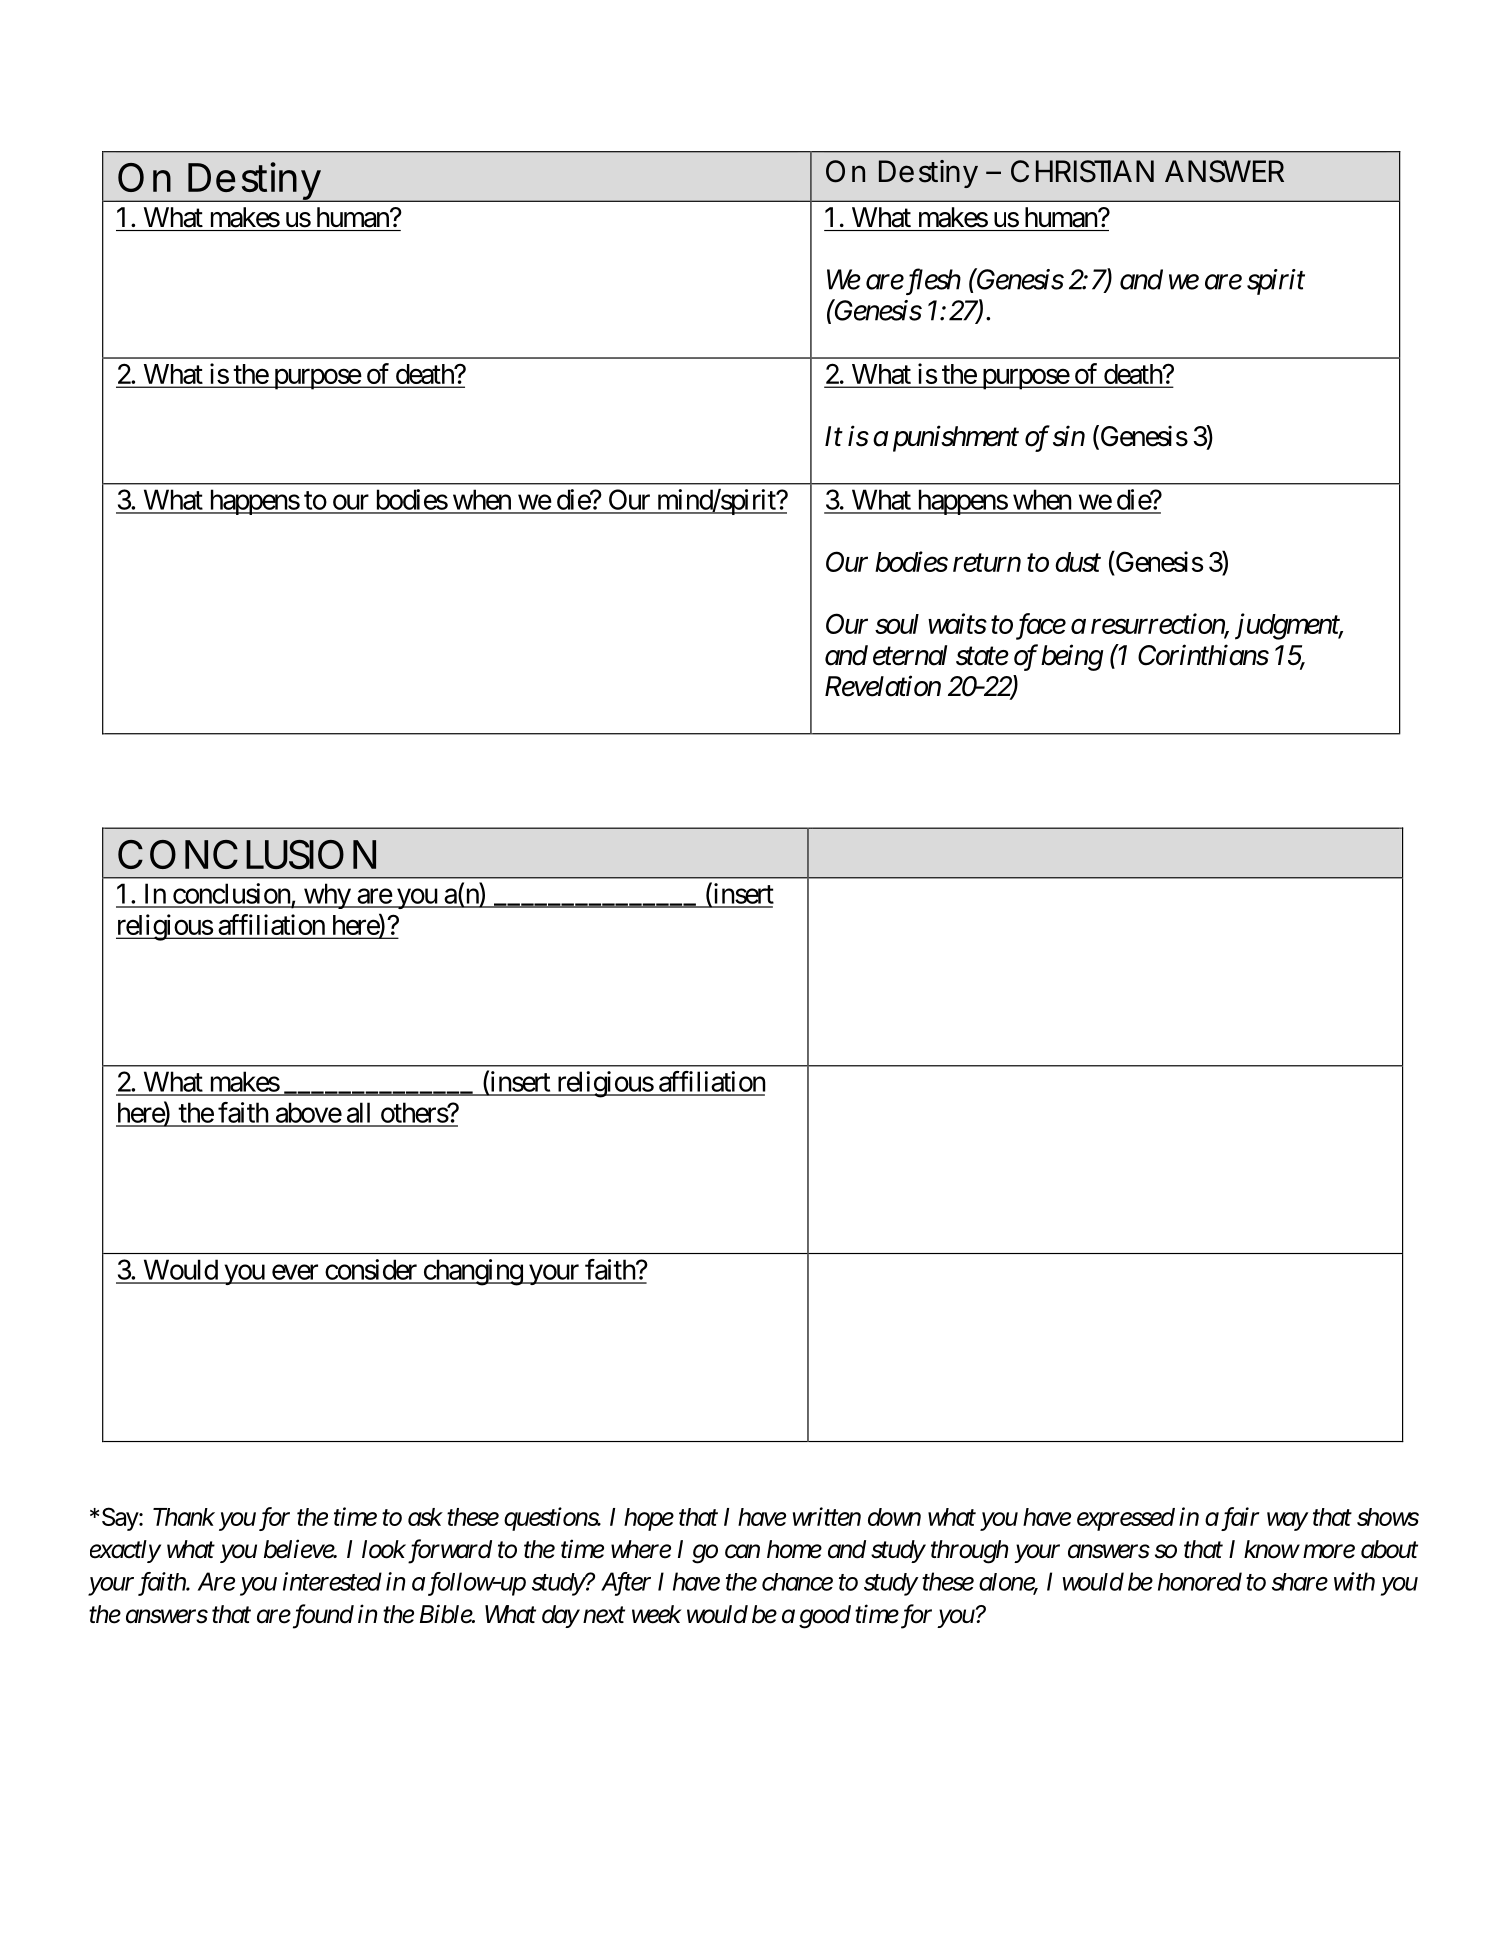  Describe the element at coordinates (956, 438) in the screenshot. I see `punishment` at that location.
